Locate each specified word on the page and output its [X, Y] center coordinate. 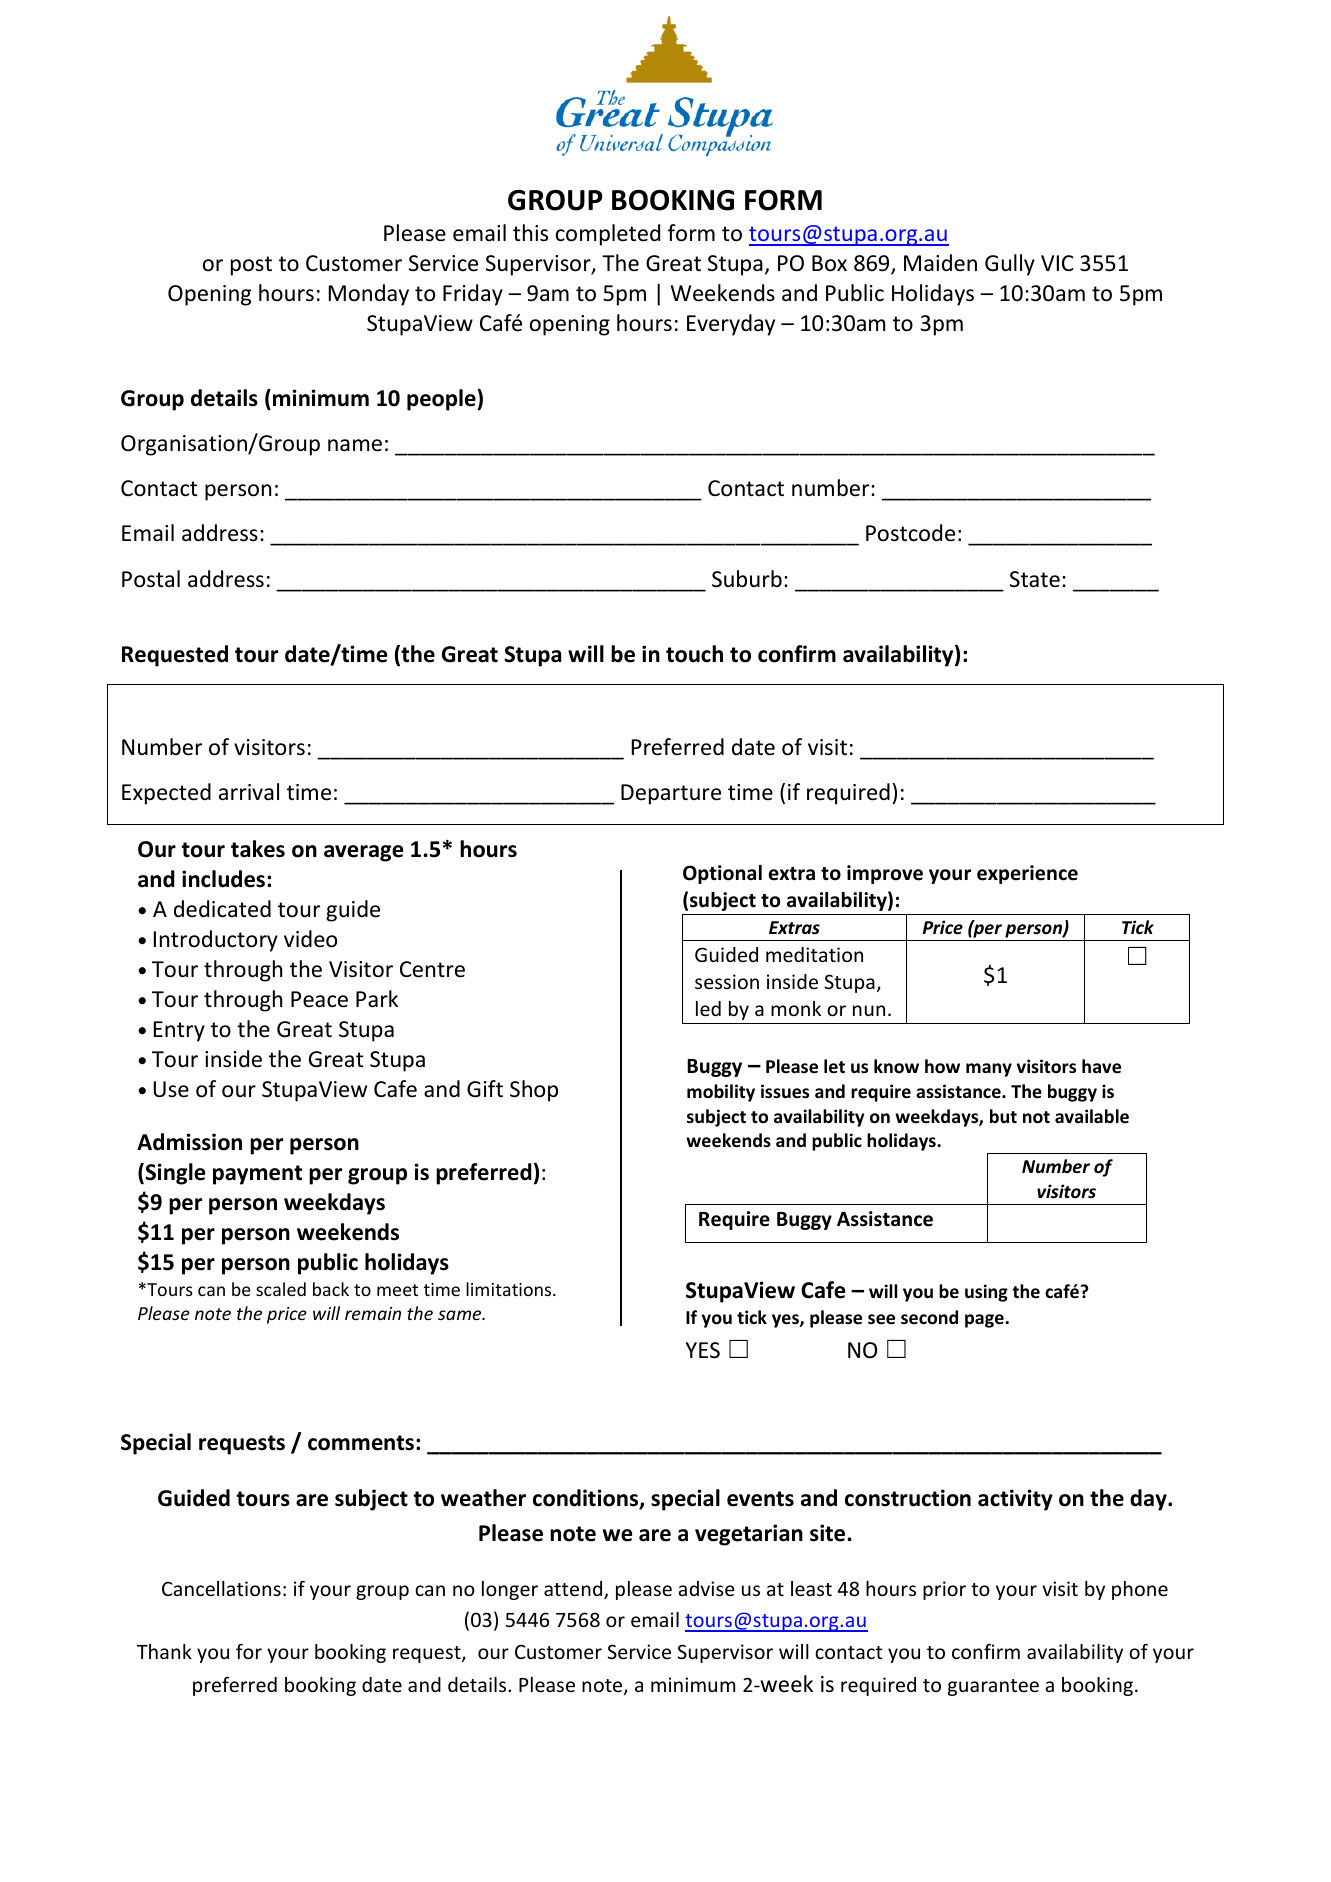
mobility [721, 1093]
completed [608, 235]
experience [1027, 874]
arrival [249, 792]
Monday [369, 295]
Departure [671, 794]
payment [257, 1175]
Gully [1010, 265]
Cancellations [221, 1588]
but [1003, 1116]
